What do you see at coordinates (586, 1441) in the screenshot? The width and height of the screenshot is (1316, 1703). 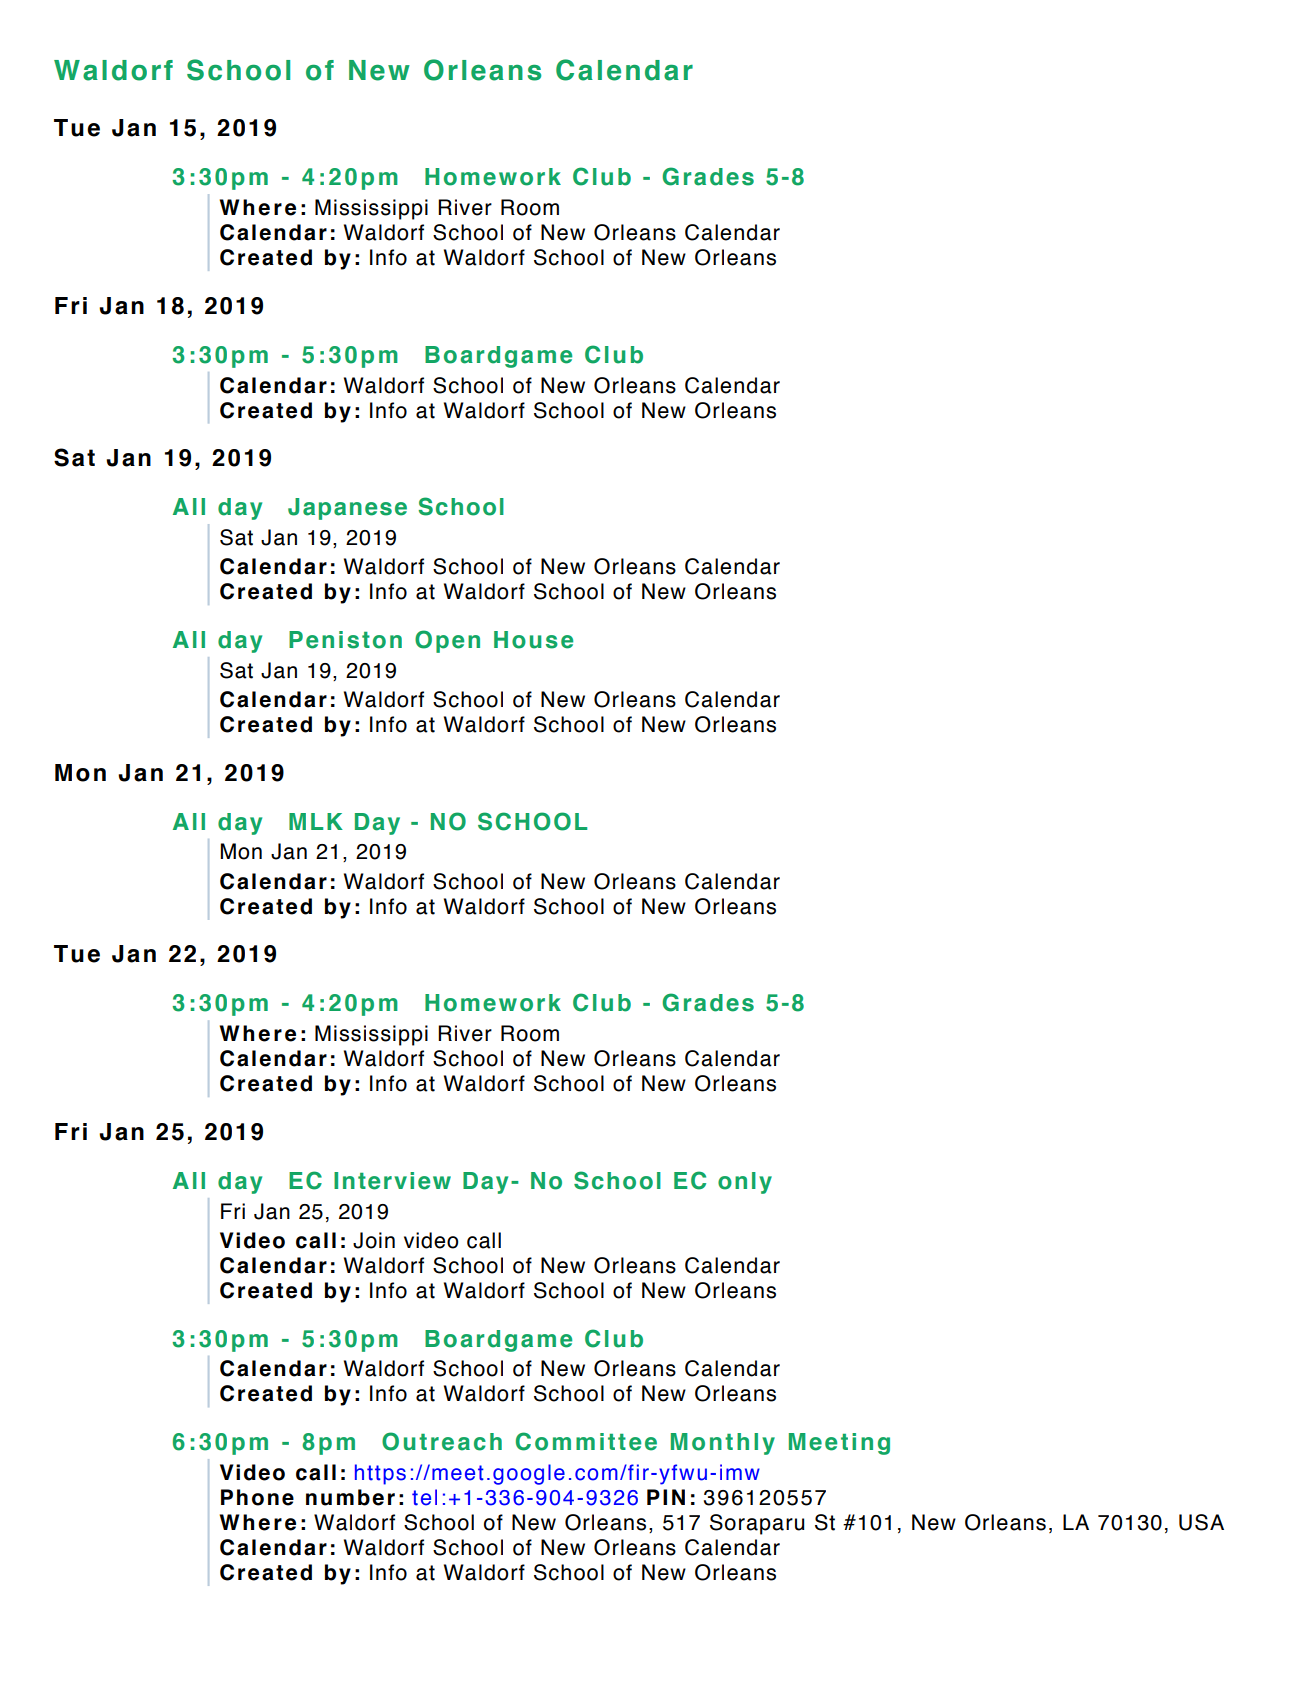 I see `Committee` at bounding box center [586, 1441].
